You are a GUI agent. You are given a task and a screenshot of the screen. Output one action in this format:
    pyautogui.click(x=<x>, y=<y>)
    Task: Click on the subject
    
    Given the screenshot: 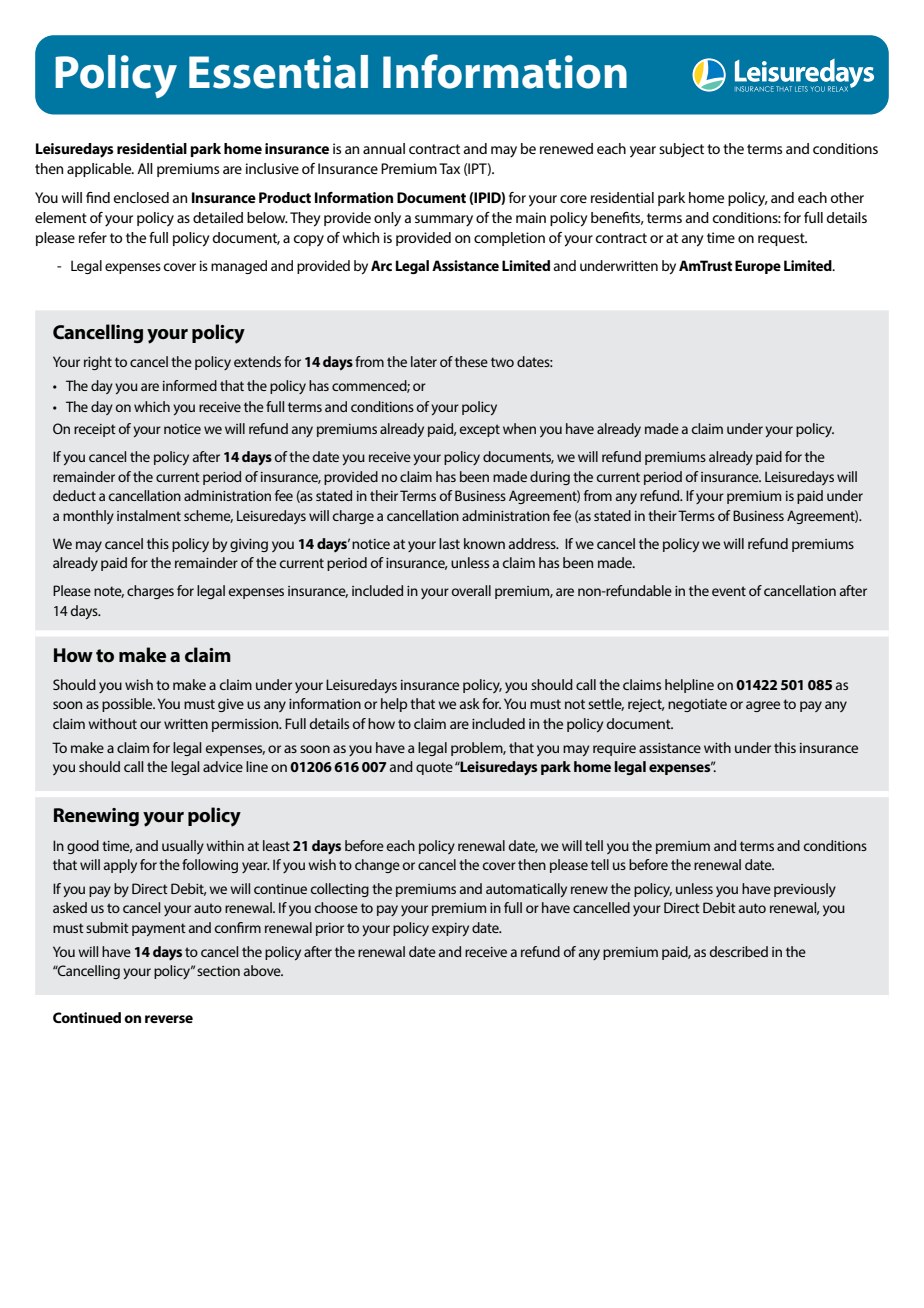 What is the action you would take?
    pyautogui.click(x=681, y=150)
